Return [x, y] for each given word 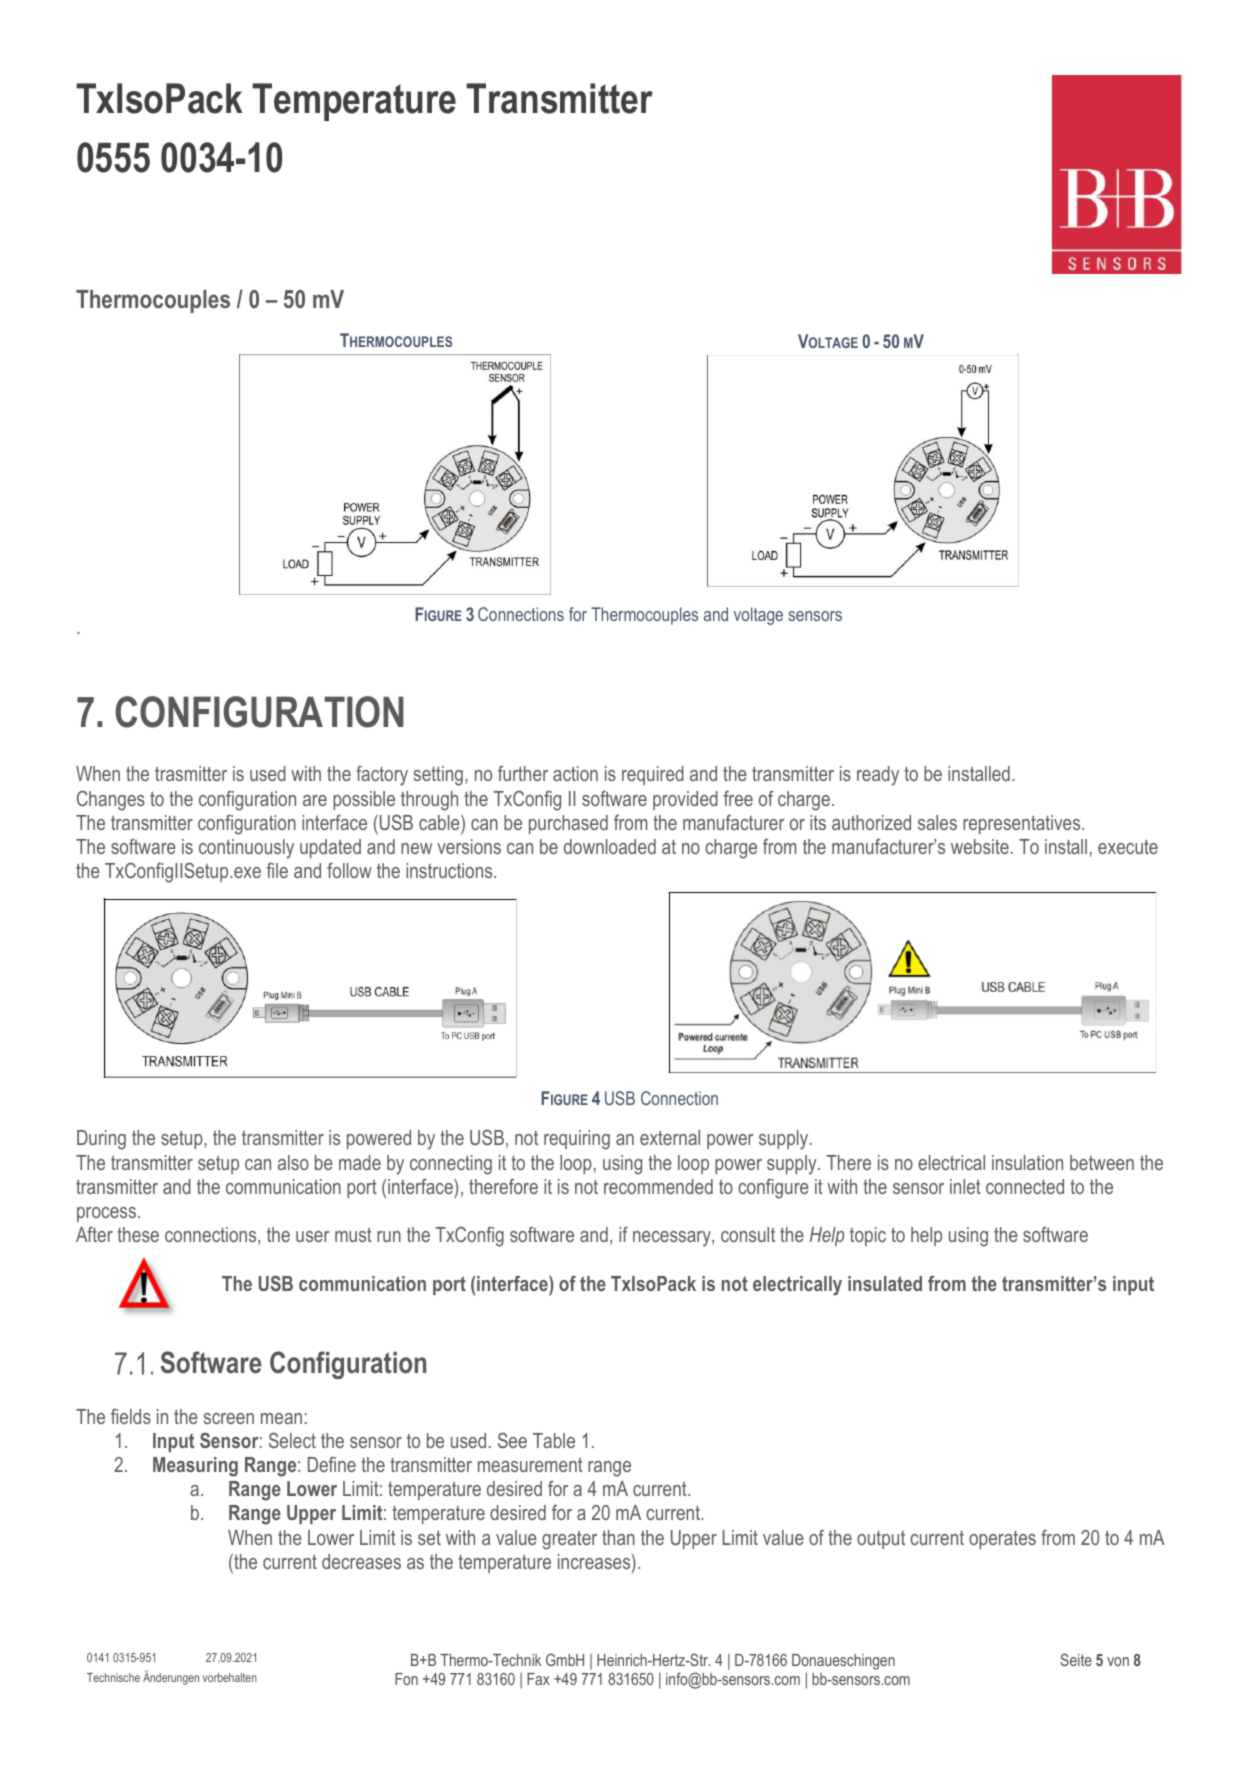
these [138, 1234]
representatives [1023, 824]
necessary [673, 1239]
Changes [111, 801]
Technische [113, 1677]
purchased [568, 824]
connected [1025, 1186]
